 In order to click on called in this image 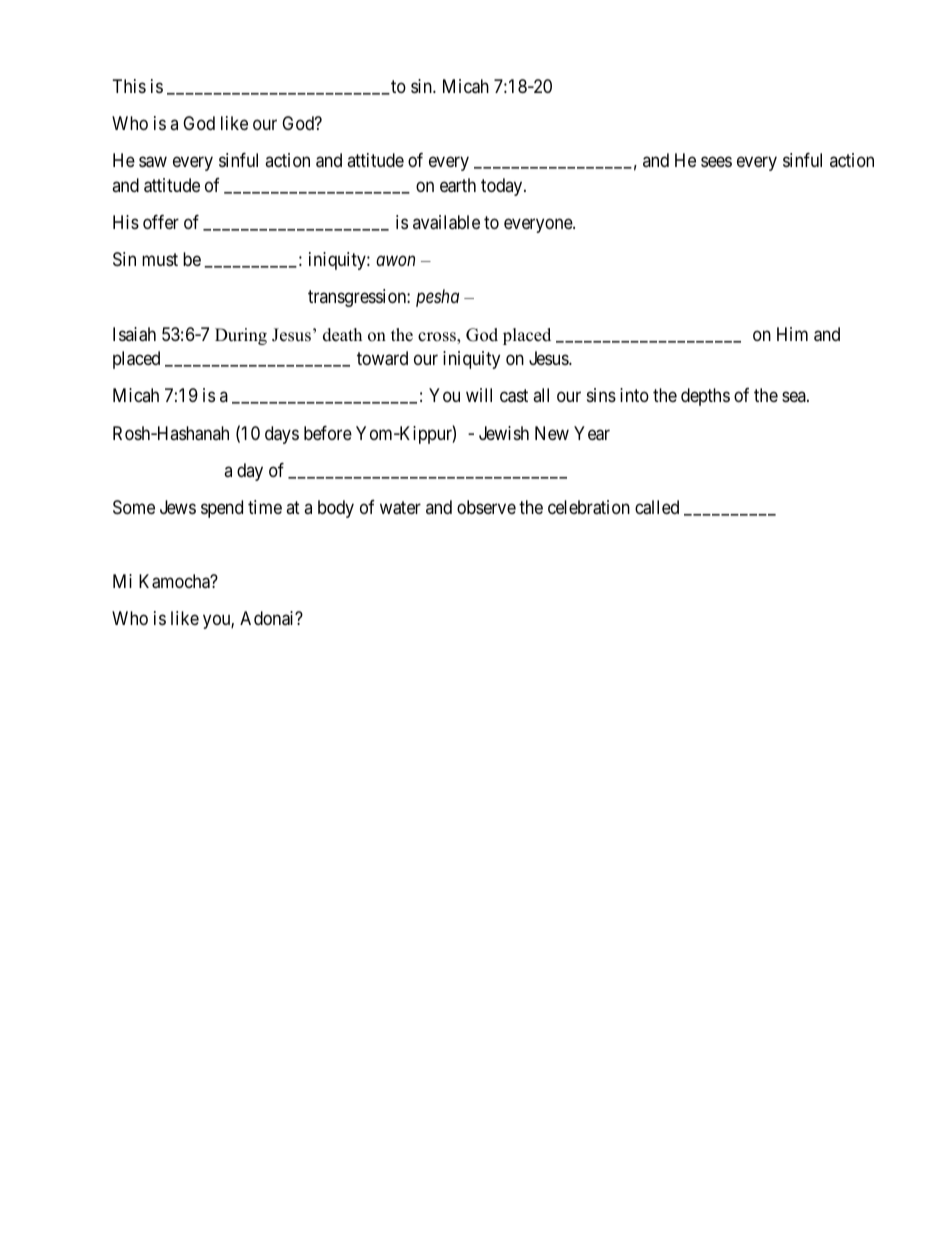, I will do `click(657, 507)`.
